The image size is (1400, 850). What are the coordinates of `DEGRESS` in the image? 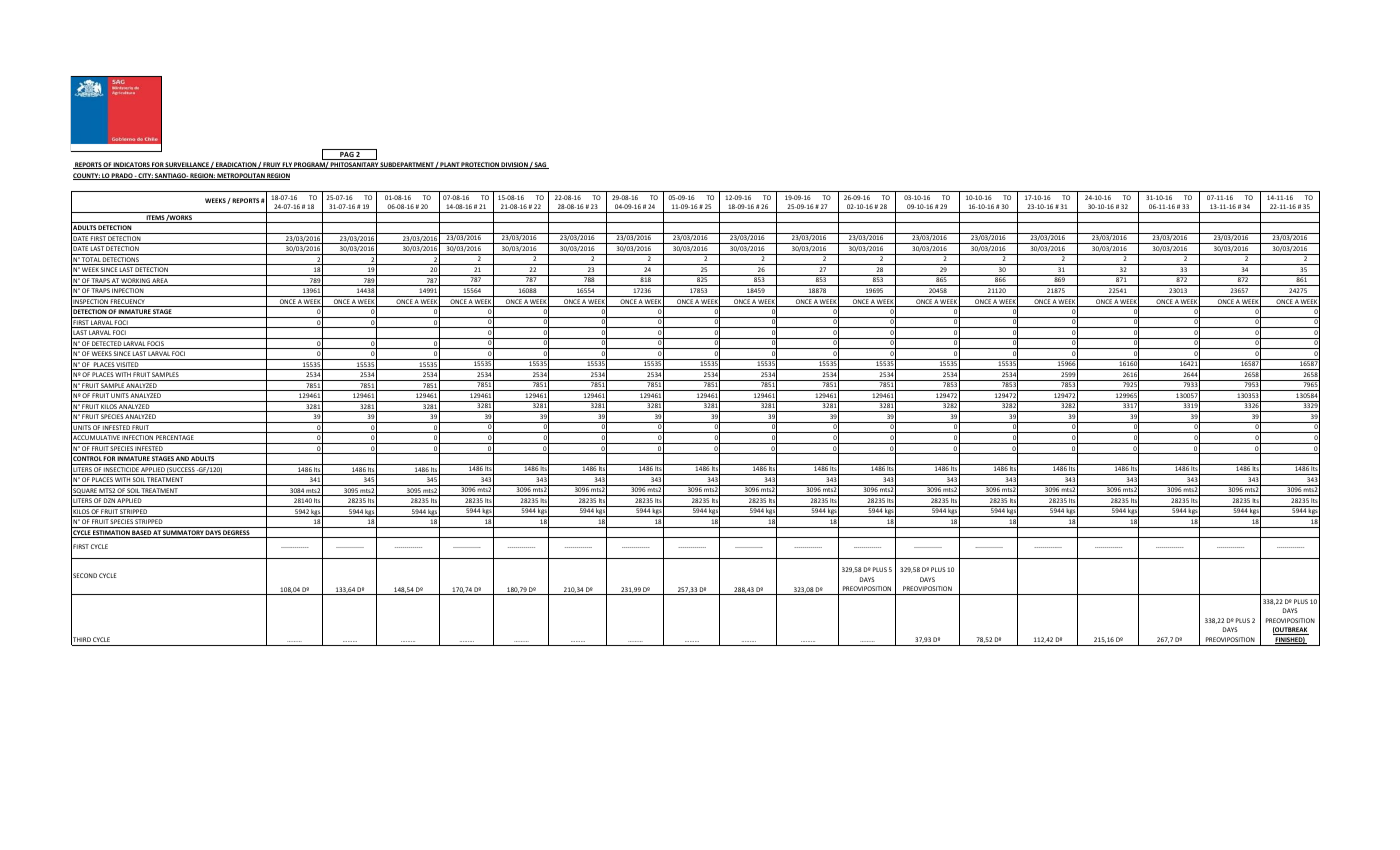 It's located at (237, 534).
